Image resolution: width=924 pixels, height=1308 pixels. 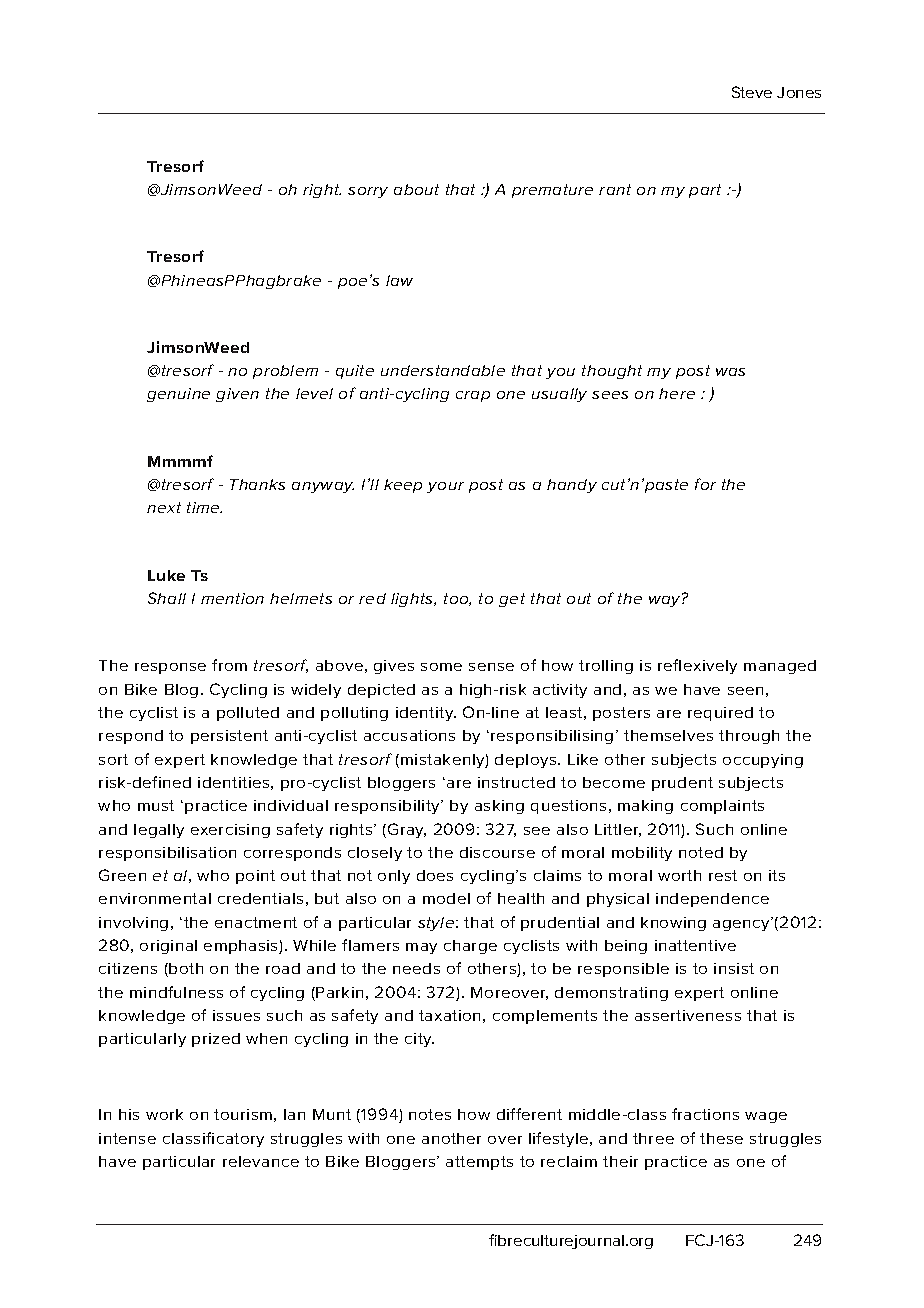 What do you see at coordinates (697, 666) in the screenshot?
I see `reflexively` at bounding box center [697, 666].
